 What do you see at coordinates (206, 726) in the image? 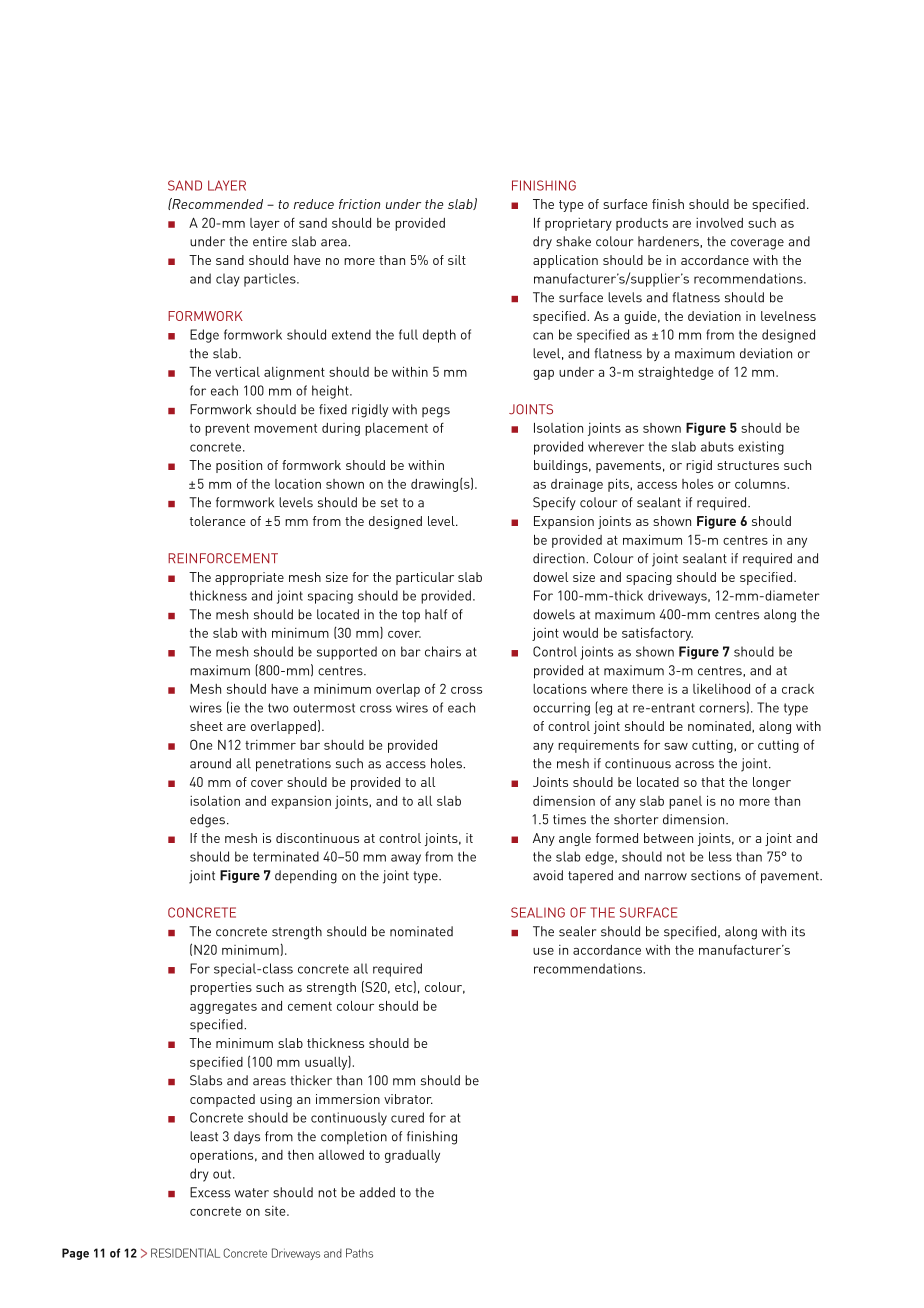
I see `sheet` at bounding box center [206, 726].
